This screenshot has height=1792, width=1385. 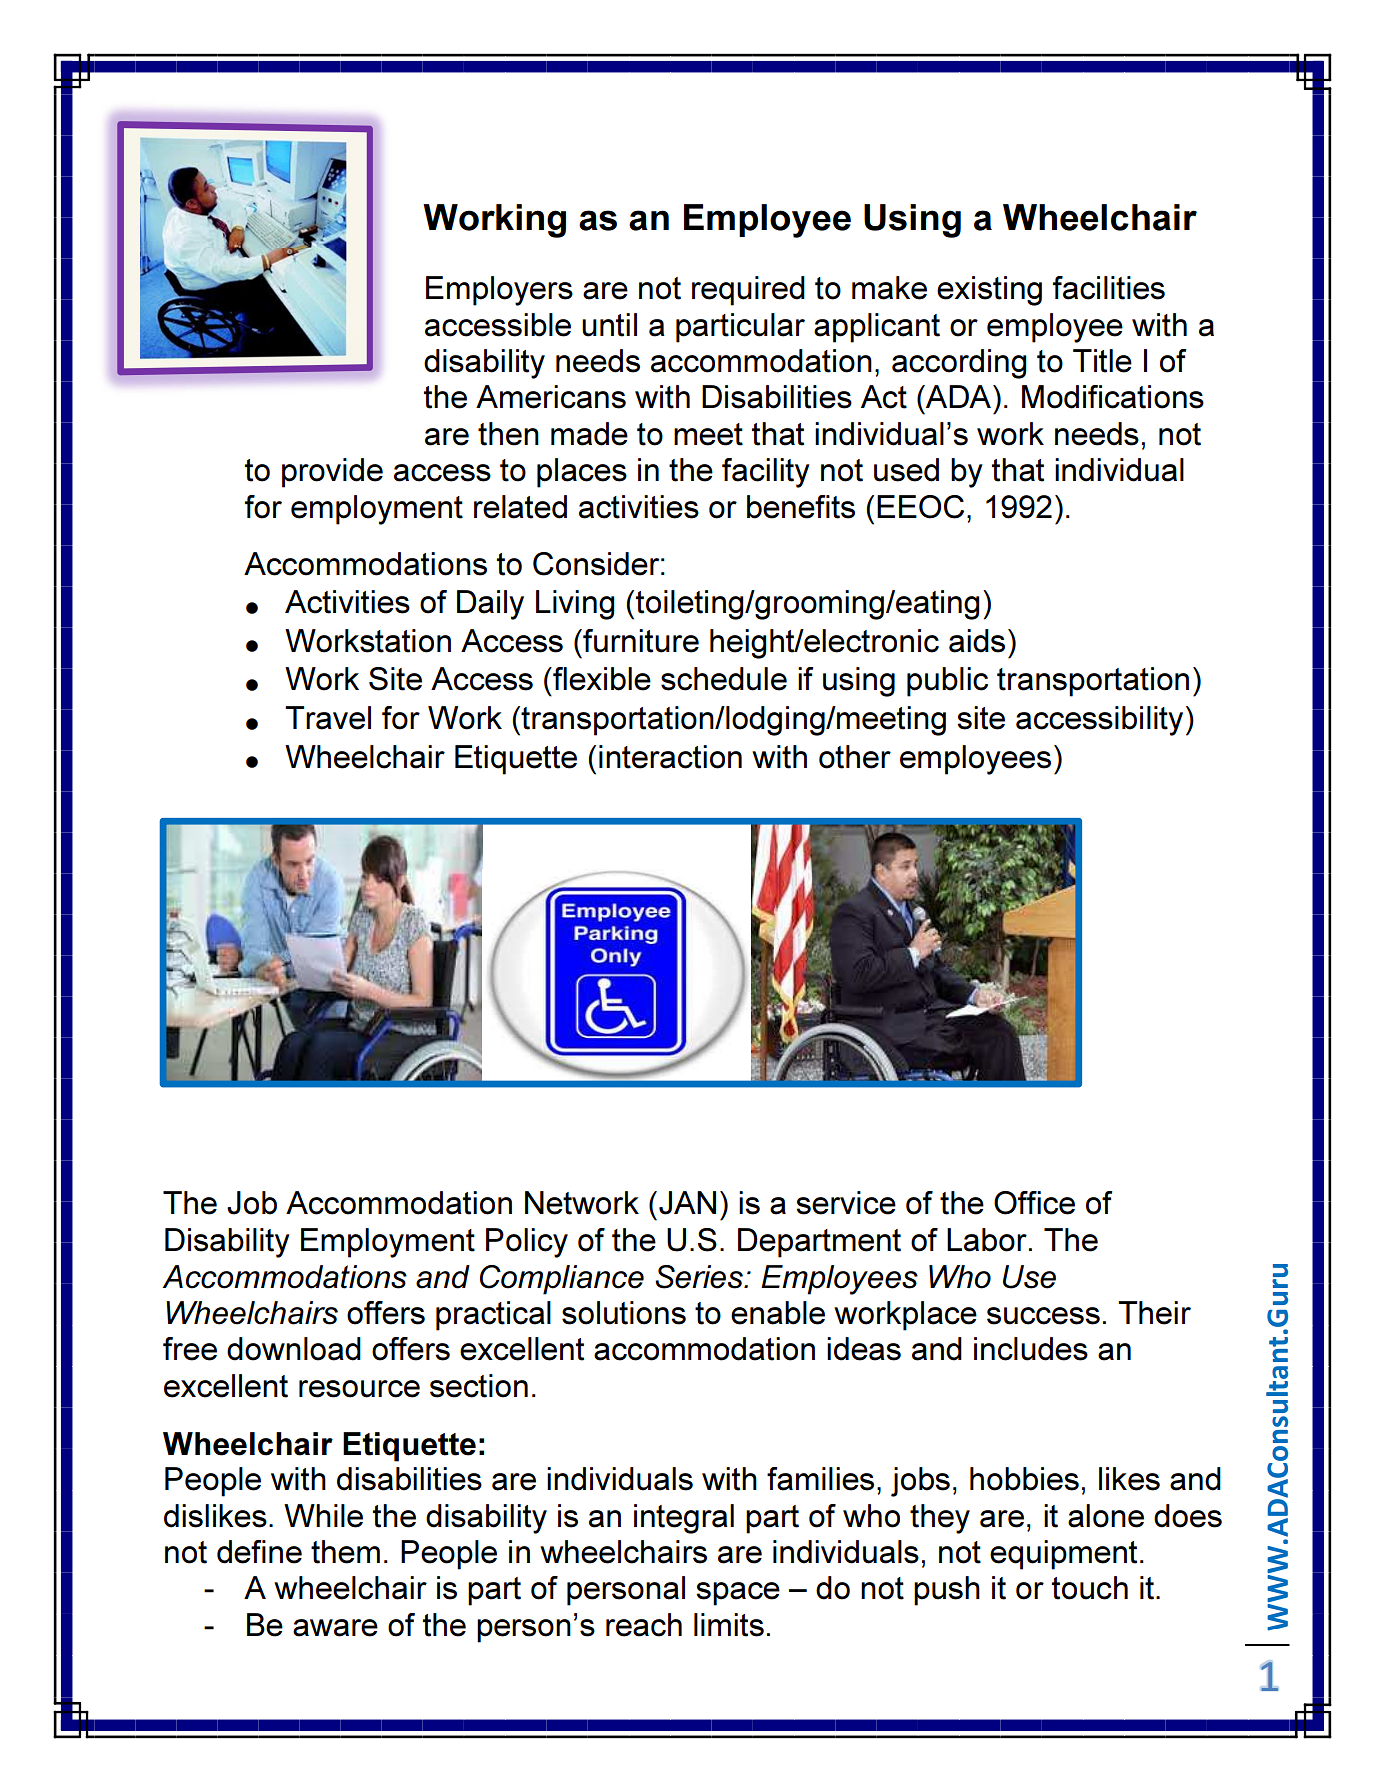 I want to click on touch, so click(x=1090, y=1588).
